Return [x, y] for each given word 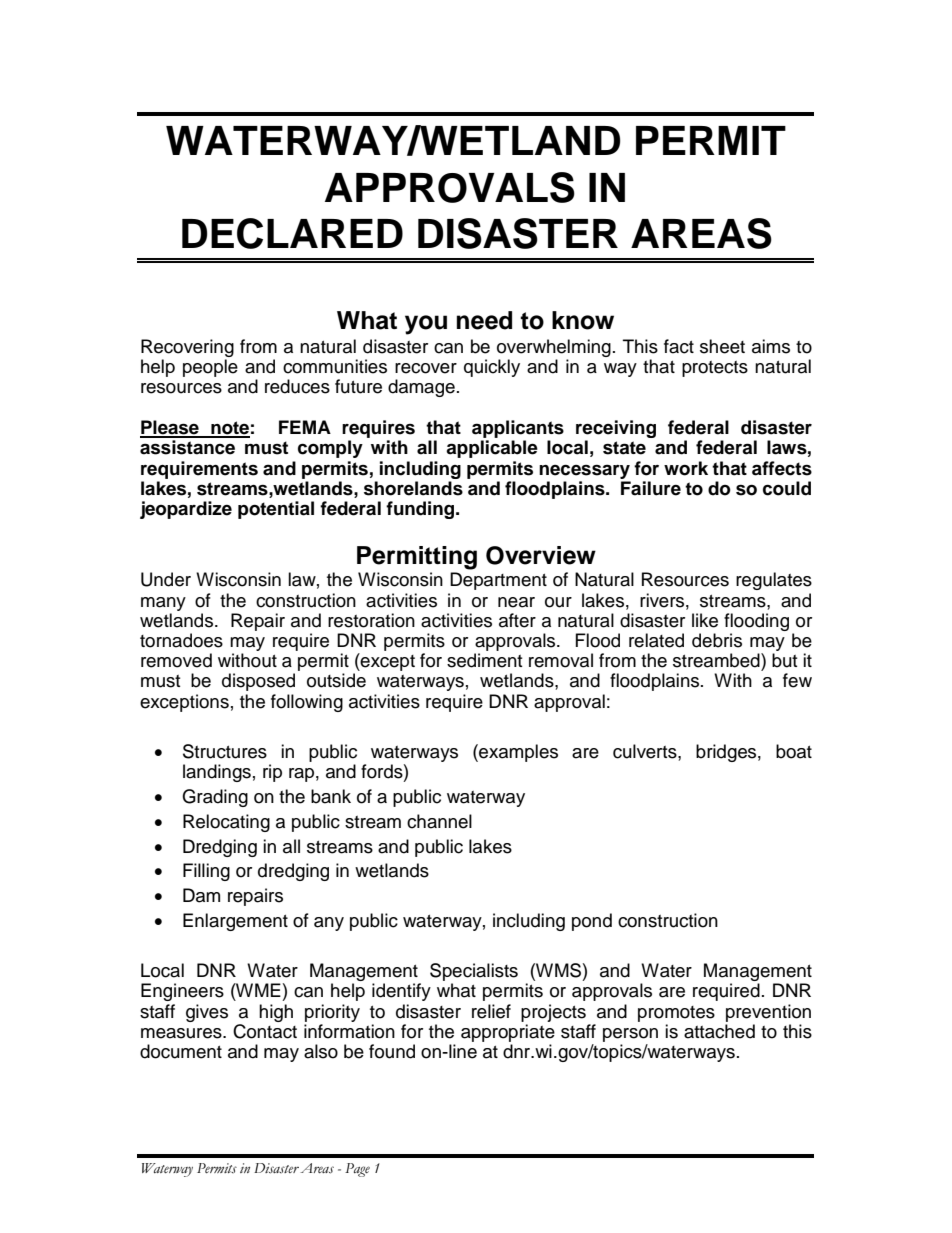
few [797, 680]
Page [357, 1170]
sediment [484, 660]
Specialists [474, 972]
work [686, 468]
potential [276, 510]
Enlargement [235, 922]
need [484, 320]
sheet [722, 346]
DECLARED [292, 233]
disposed [258, 682]
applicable [492, 449]
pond [592, 922]
